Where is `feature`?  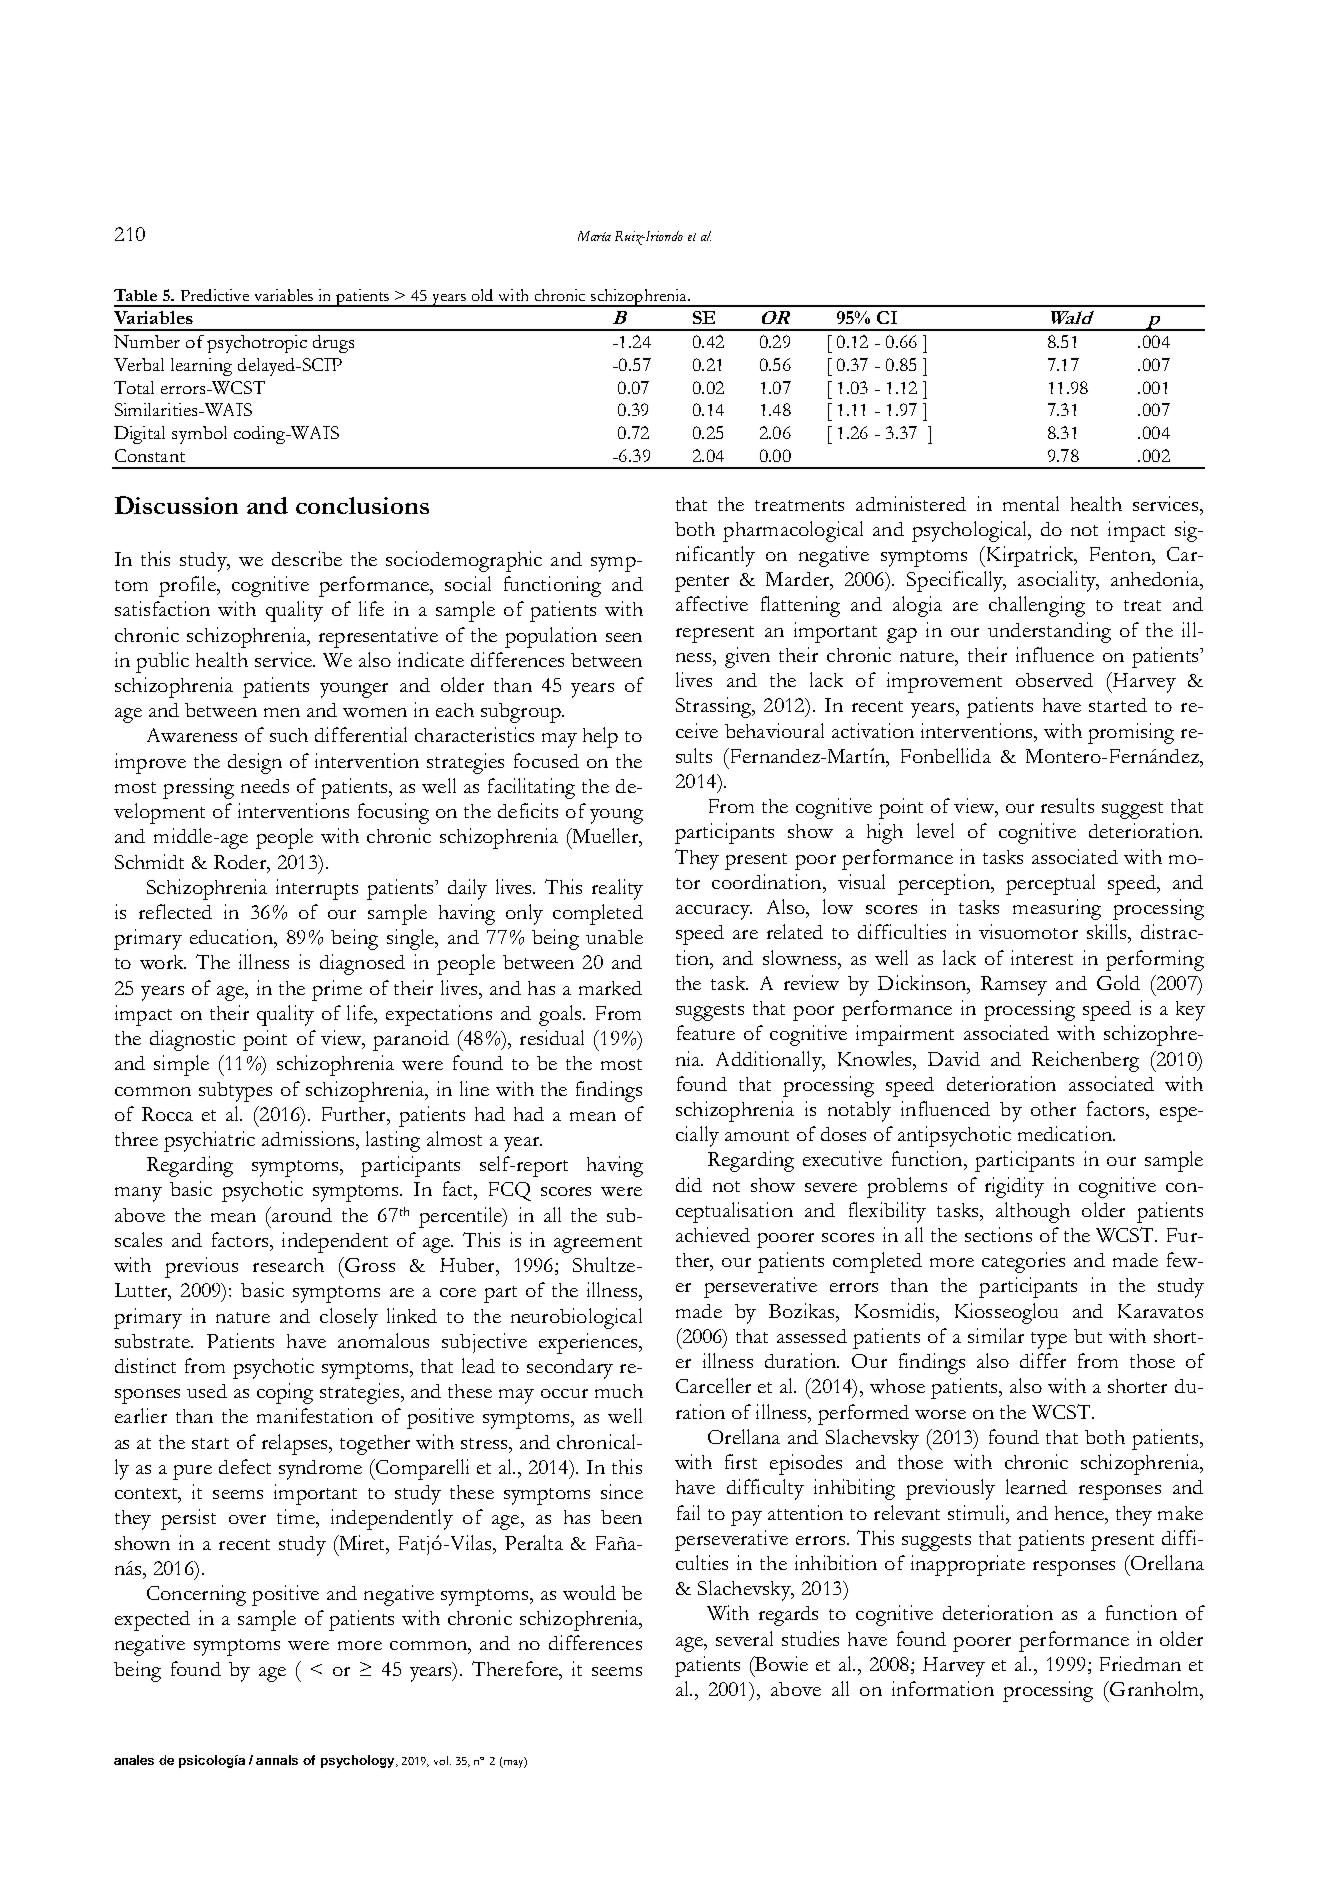 feature is located at coordinates (706, 1032).
